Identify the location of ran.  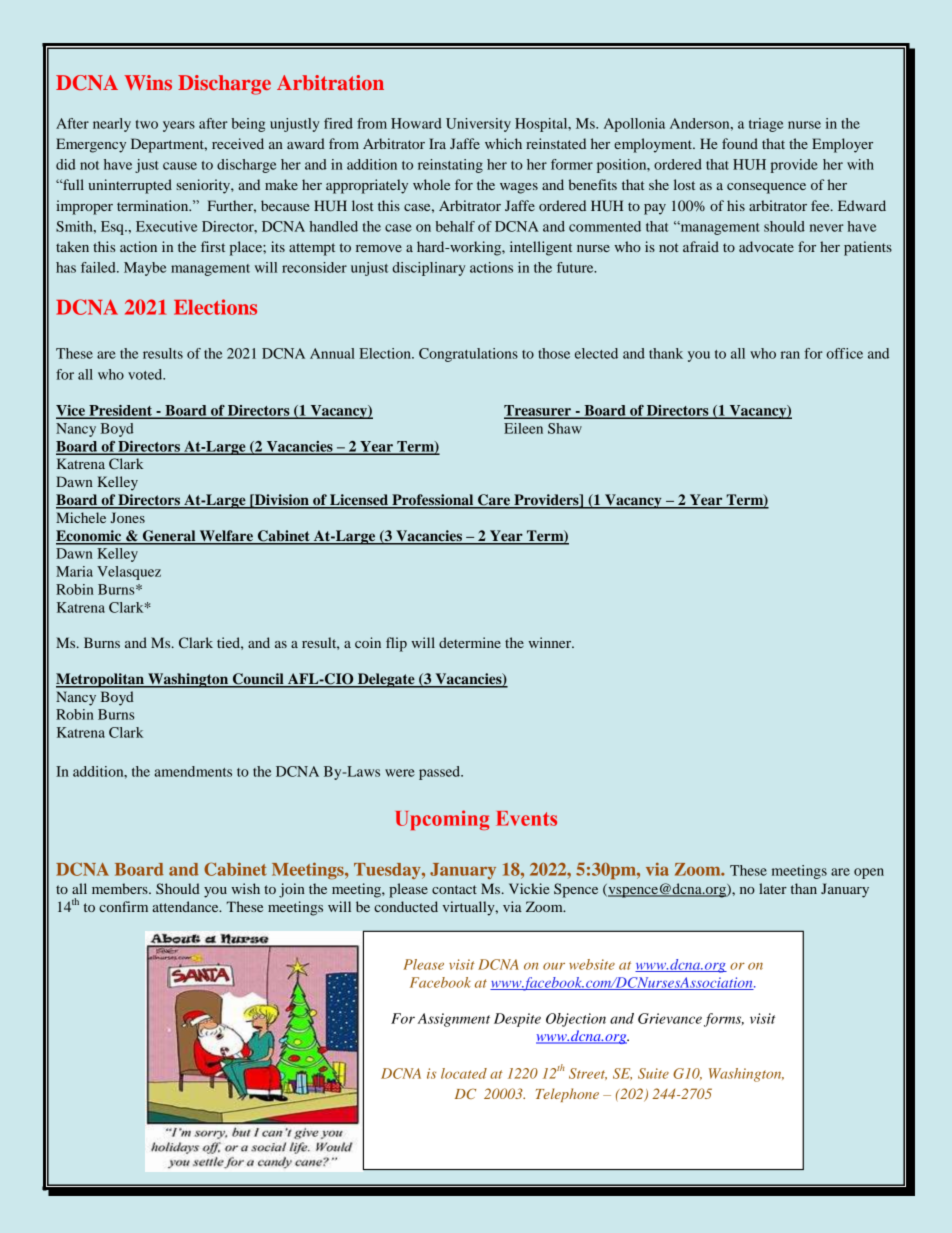
(790, 355).
